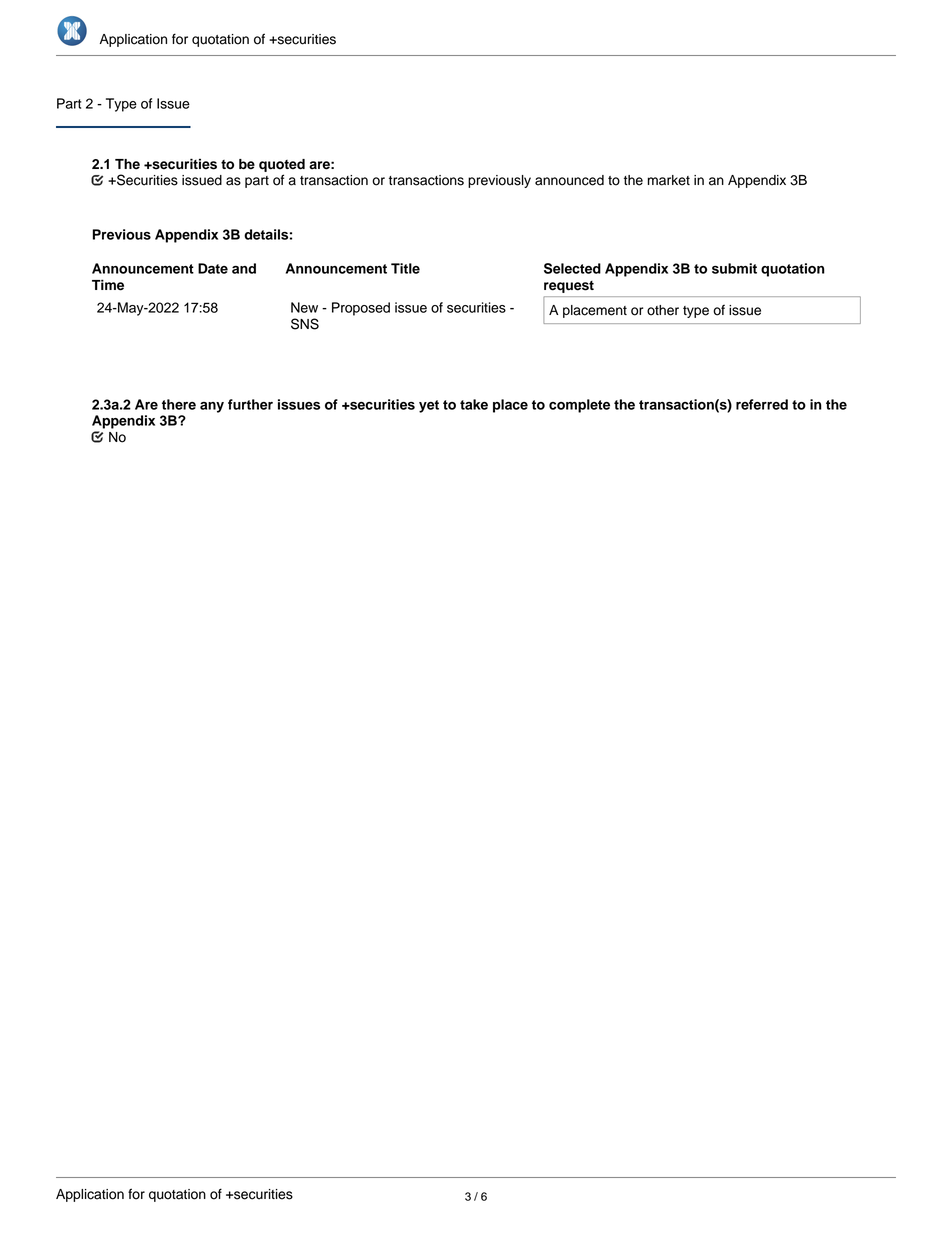  I want to click on submit, so click(734, 268).
